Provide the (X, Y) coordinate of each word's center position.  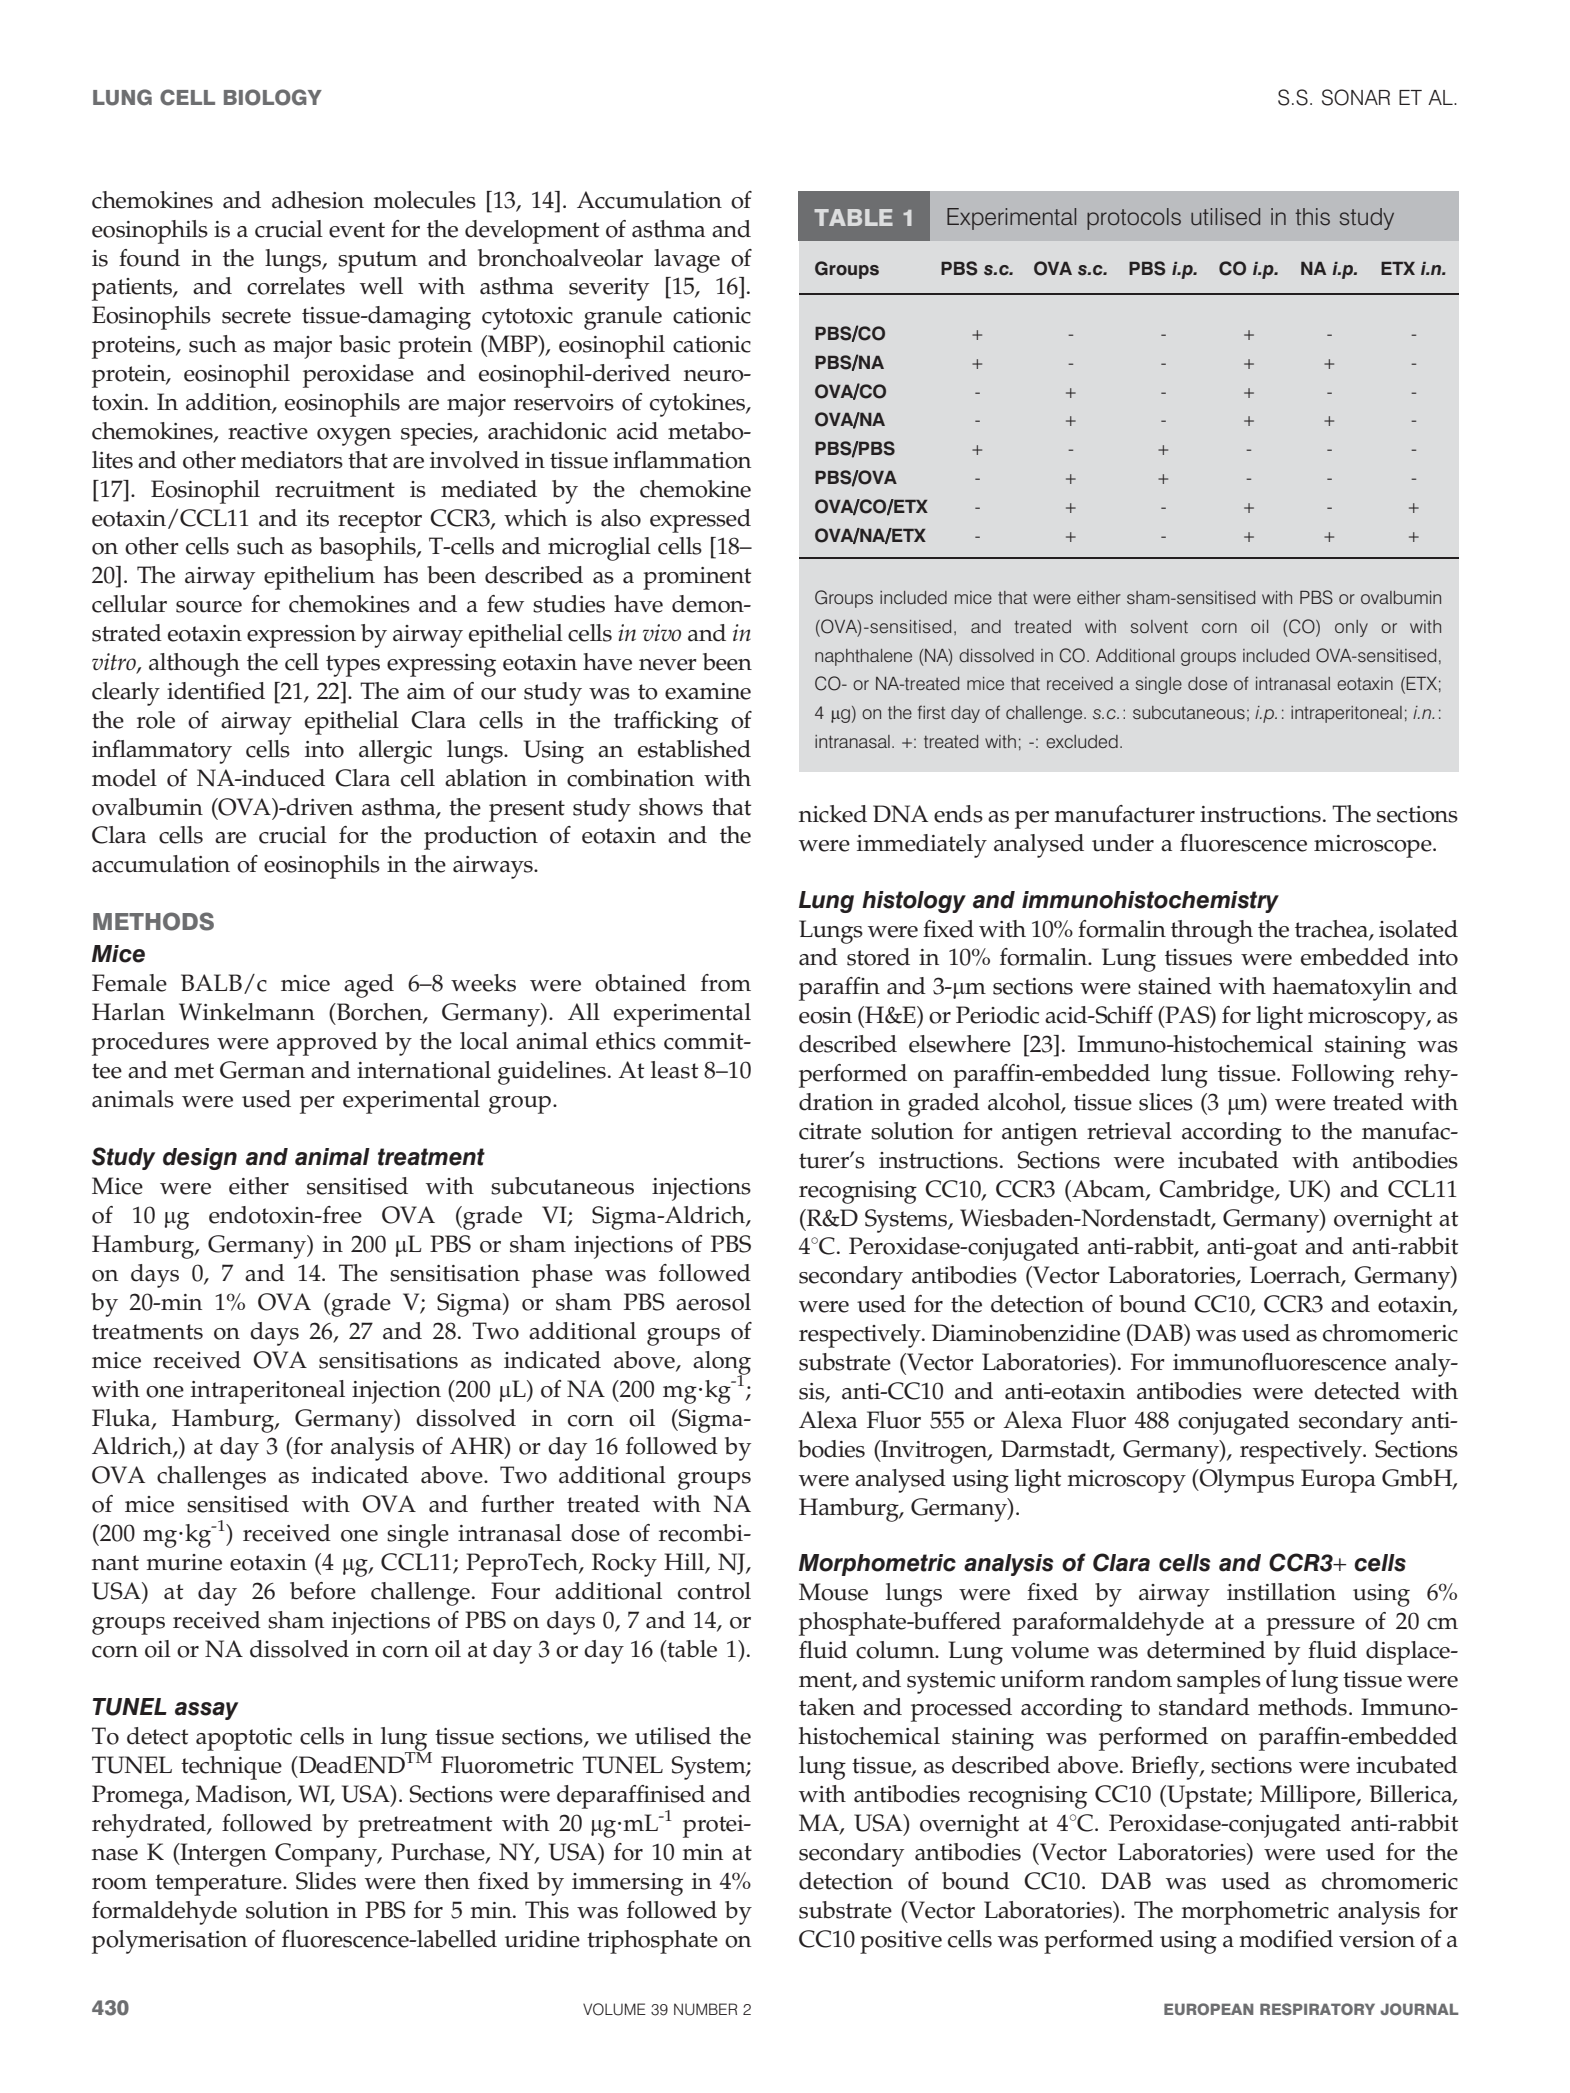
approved (327, 1044)
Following (1343, 1076)
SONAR (1356, 97)
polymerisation (169, 1942)
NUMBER (705, 2009)
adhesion (318, 200)
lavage (687, 261)
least (674, 1070)
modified (1286, 1939)
